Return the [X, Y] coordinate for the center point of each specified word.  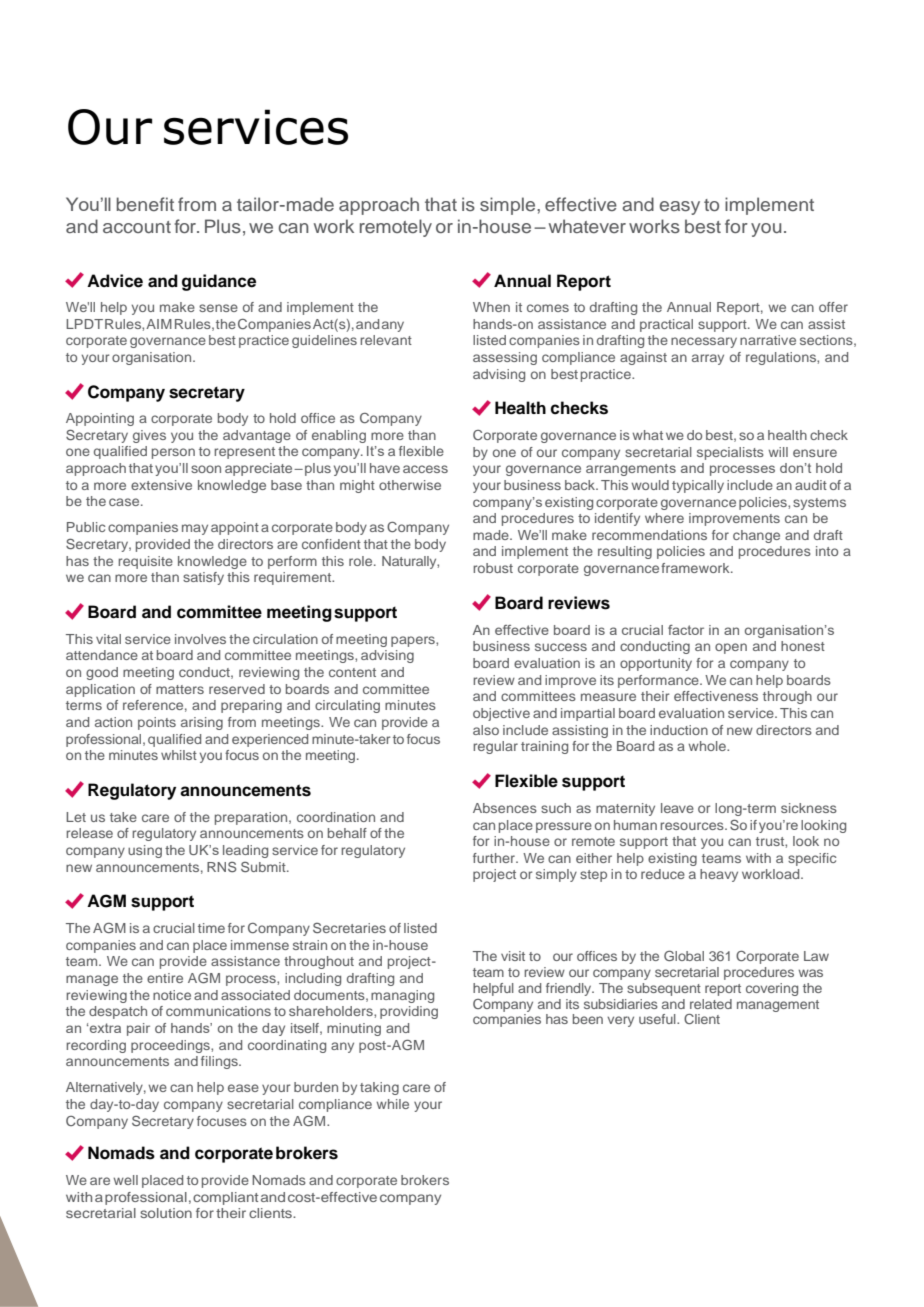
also [486, 730]
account [137, 227]
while [392, 1104]
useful [658, 1019]
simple [509, 206]
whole [708, 746]
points [157, 723]
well [125, 1180]
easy [680, 208]
